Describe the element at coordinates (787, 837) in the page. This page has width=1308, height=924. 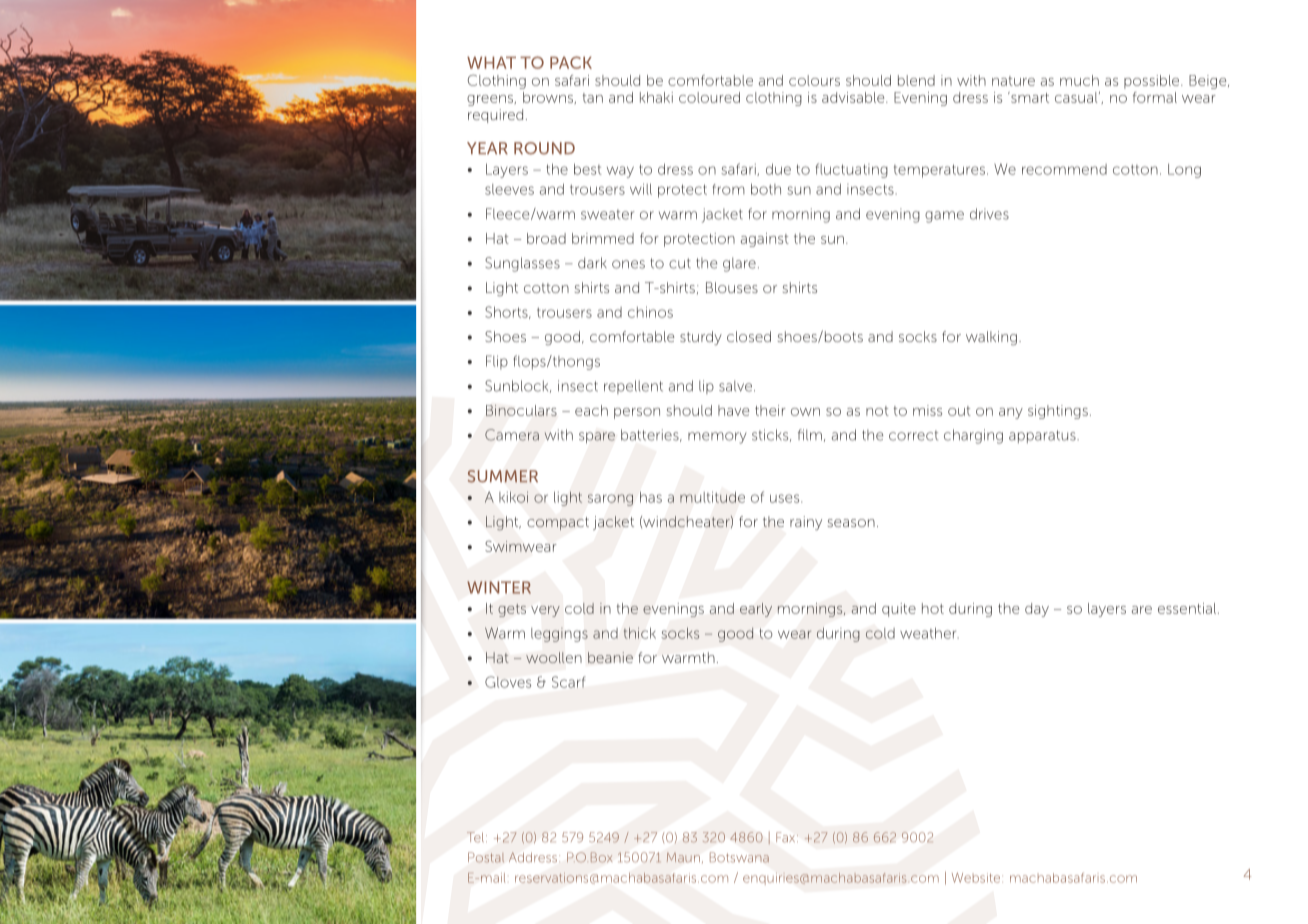
I see `Fax` at that location.
